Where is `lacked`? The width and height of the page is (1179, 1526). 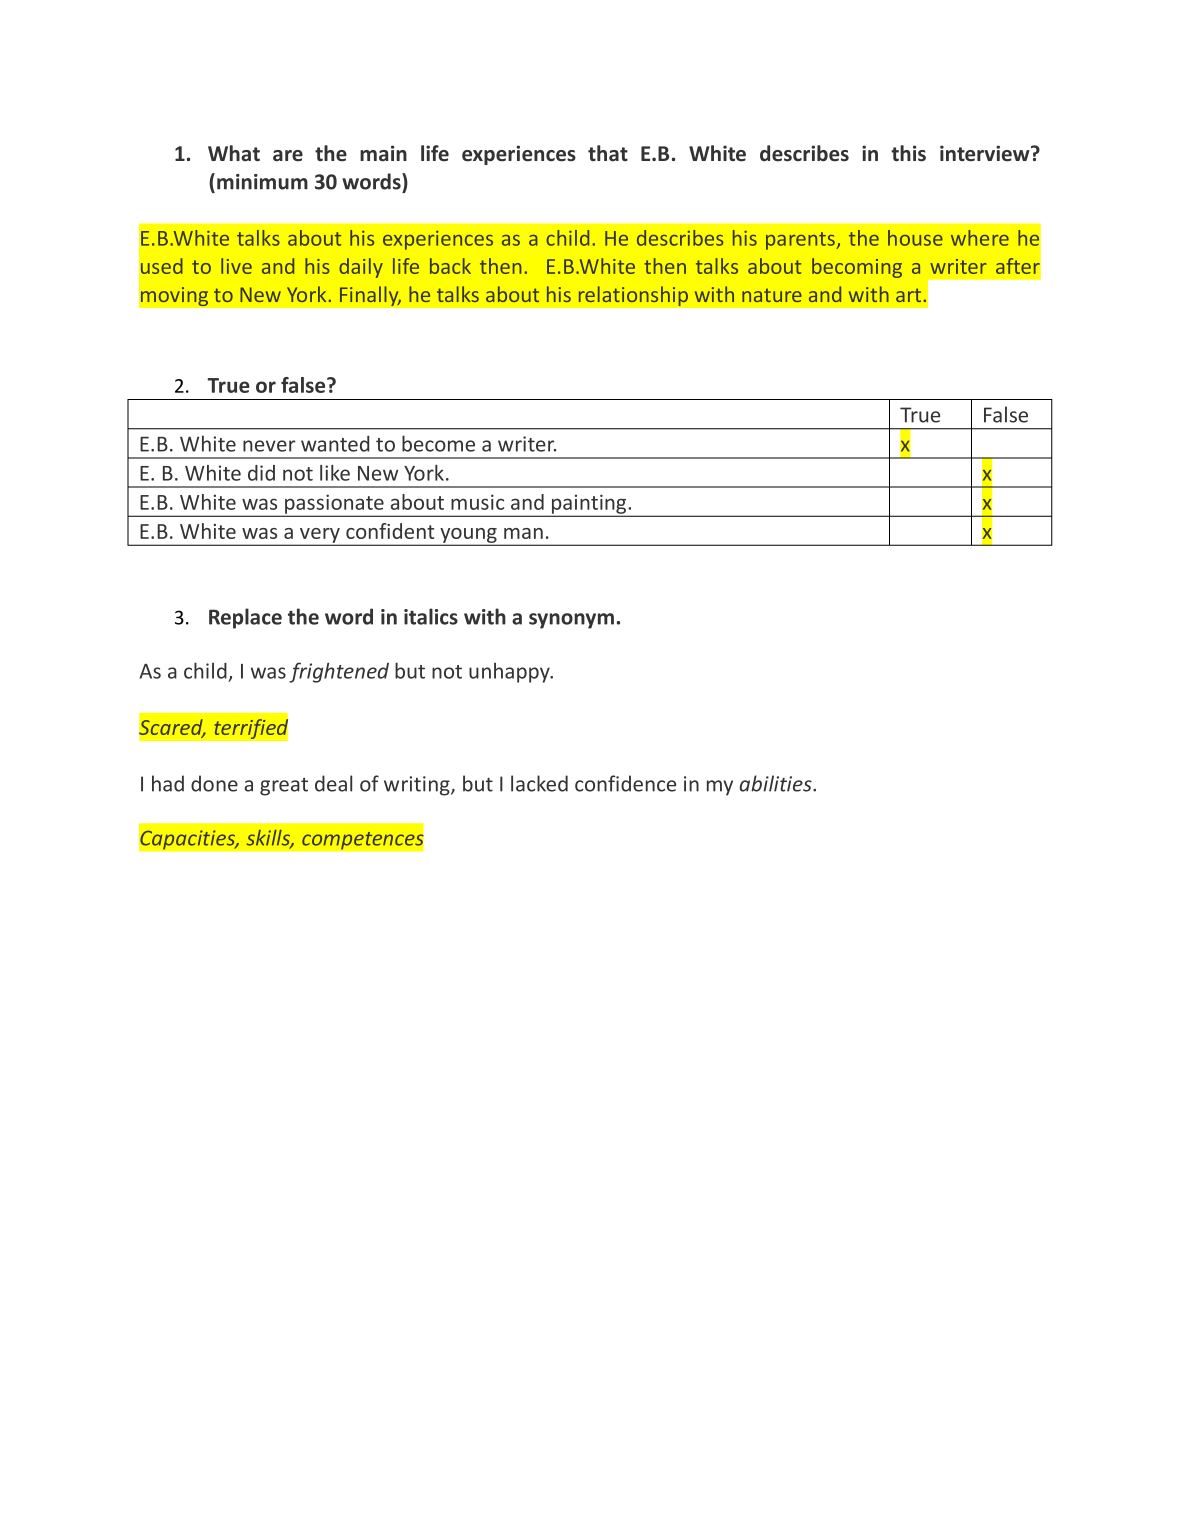
lacked is located at coordinates (539, 783).
